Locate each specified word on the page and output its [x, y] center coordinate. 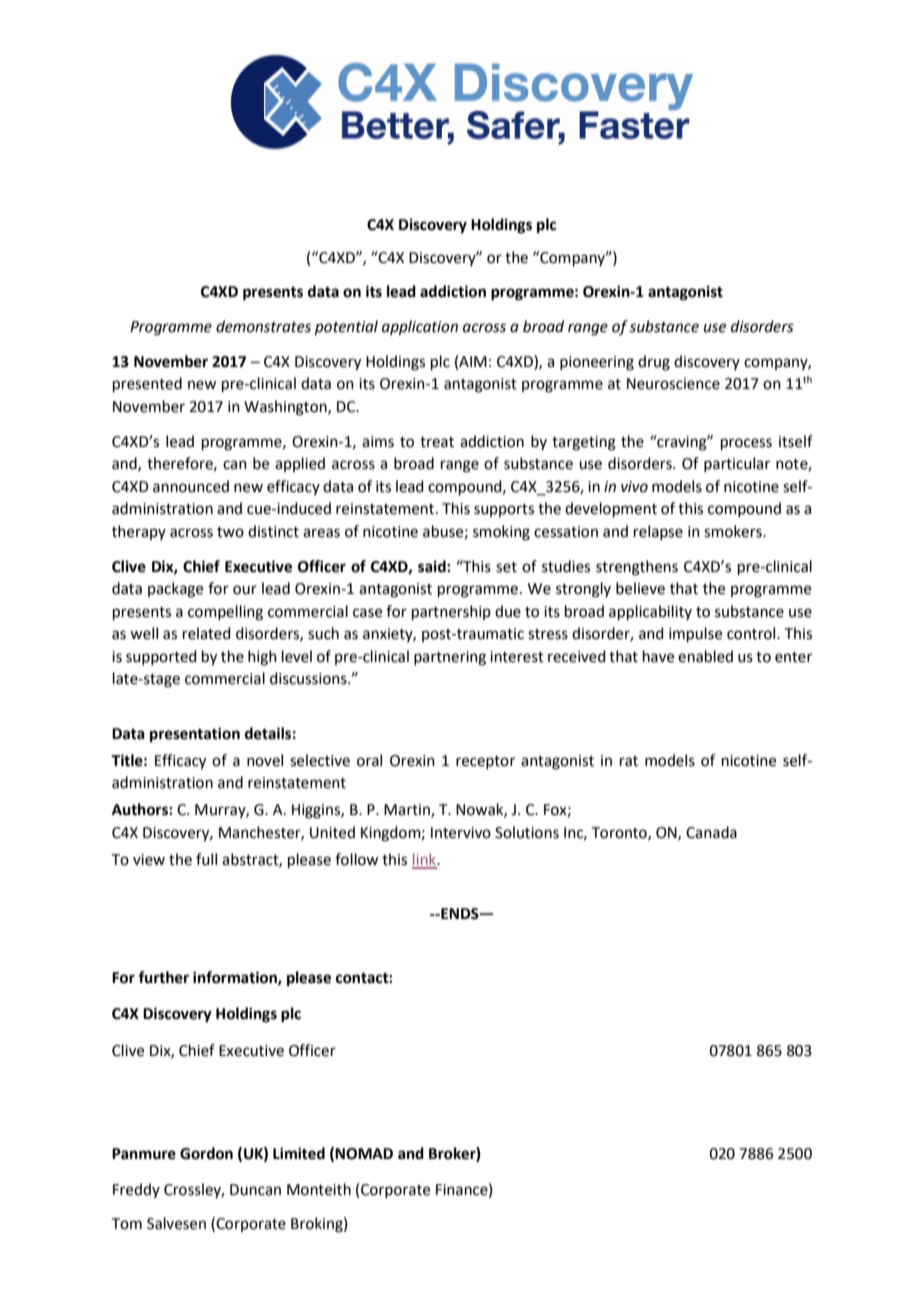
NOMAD [364, 1154]
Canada [711, 832]
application [420, 327]
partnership [451, 612]
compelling [225, 613]
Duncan [255, 1190]
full [206, 859]
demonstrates [263, 326]
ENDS [460, 914]
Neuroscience [673, 384]
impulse [695, 634]
